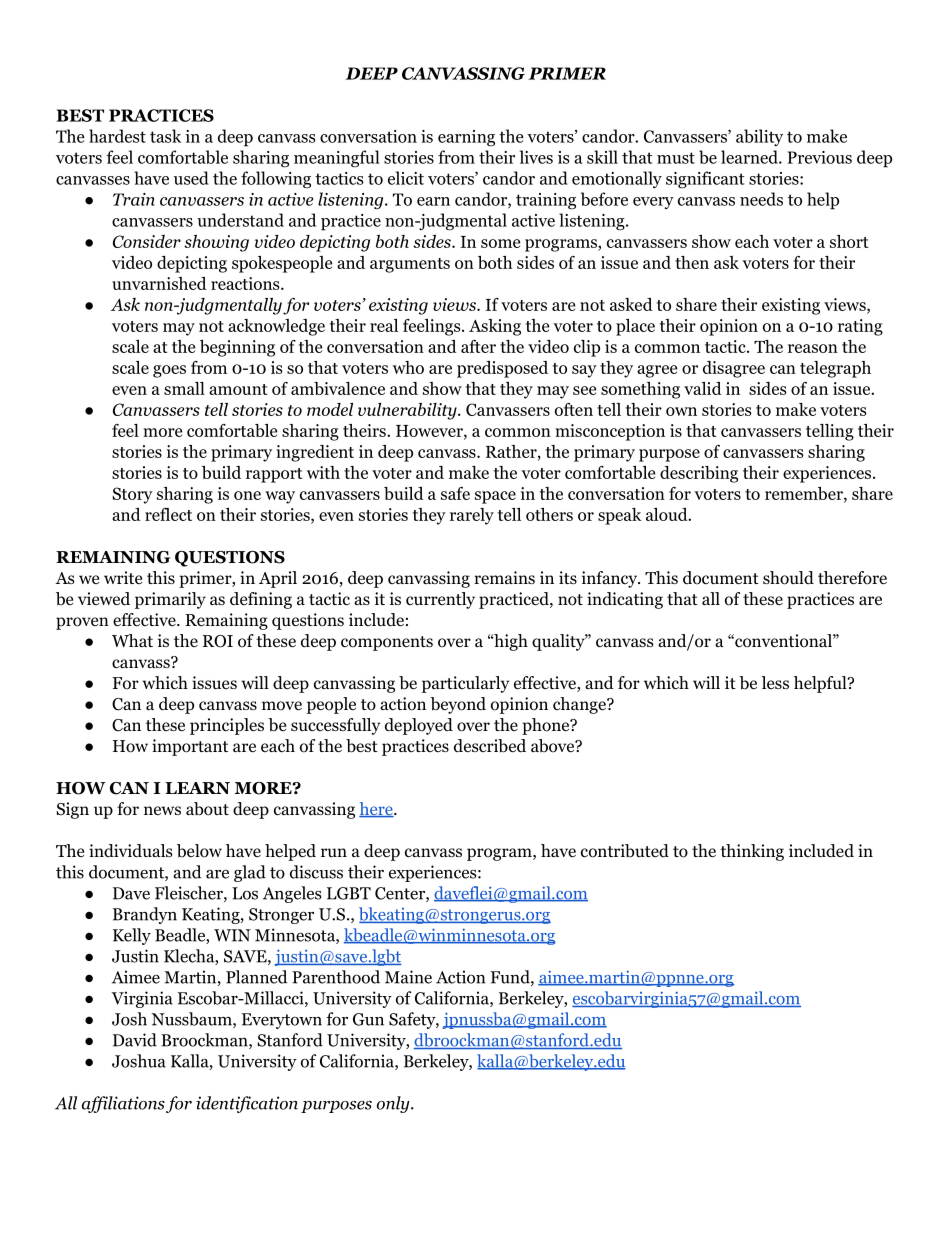 This screenshot has width=952, height=1233. What do you see at coordinates (191, 178) in the screenshot?
I see `used` at bounding box center [191, 178].
